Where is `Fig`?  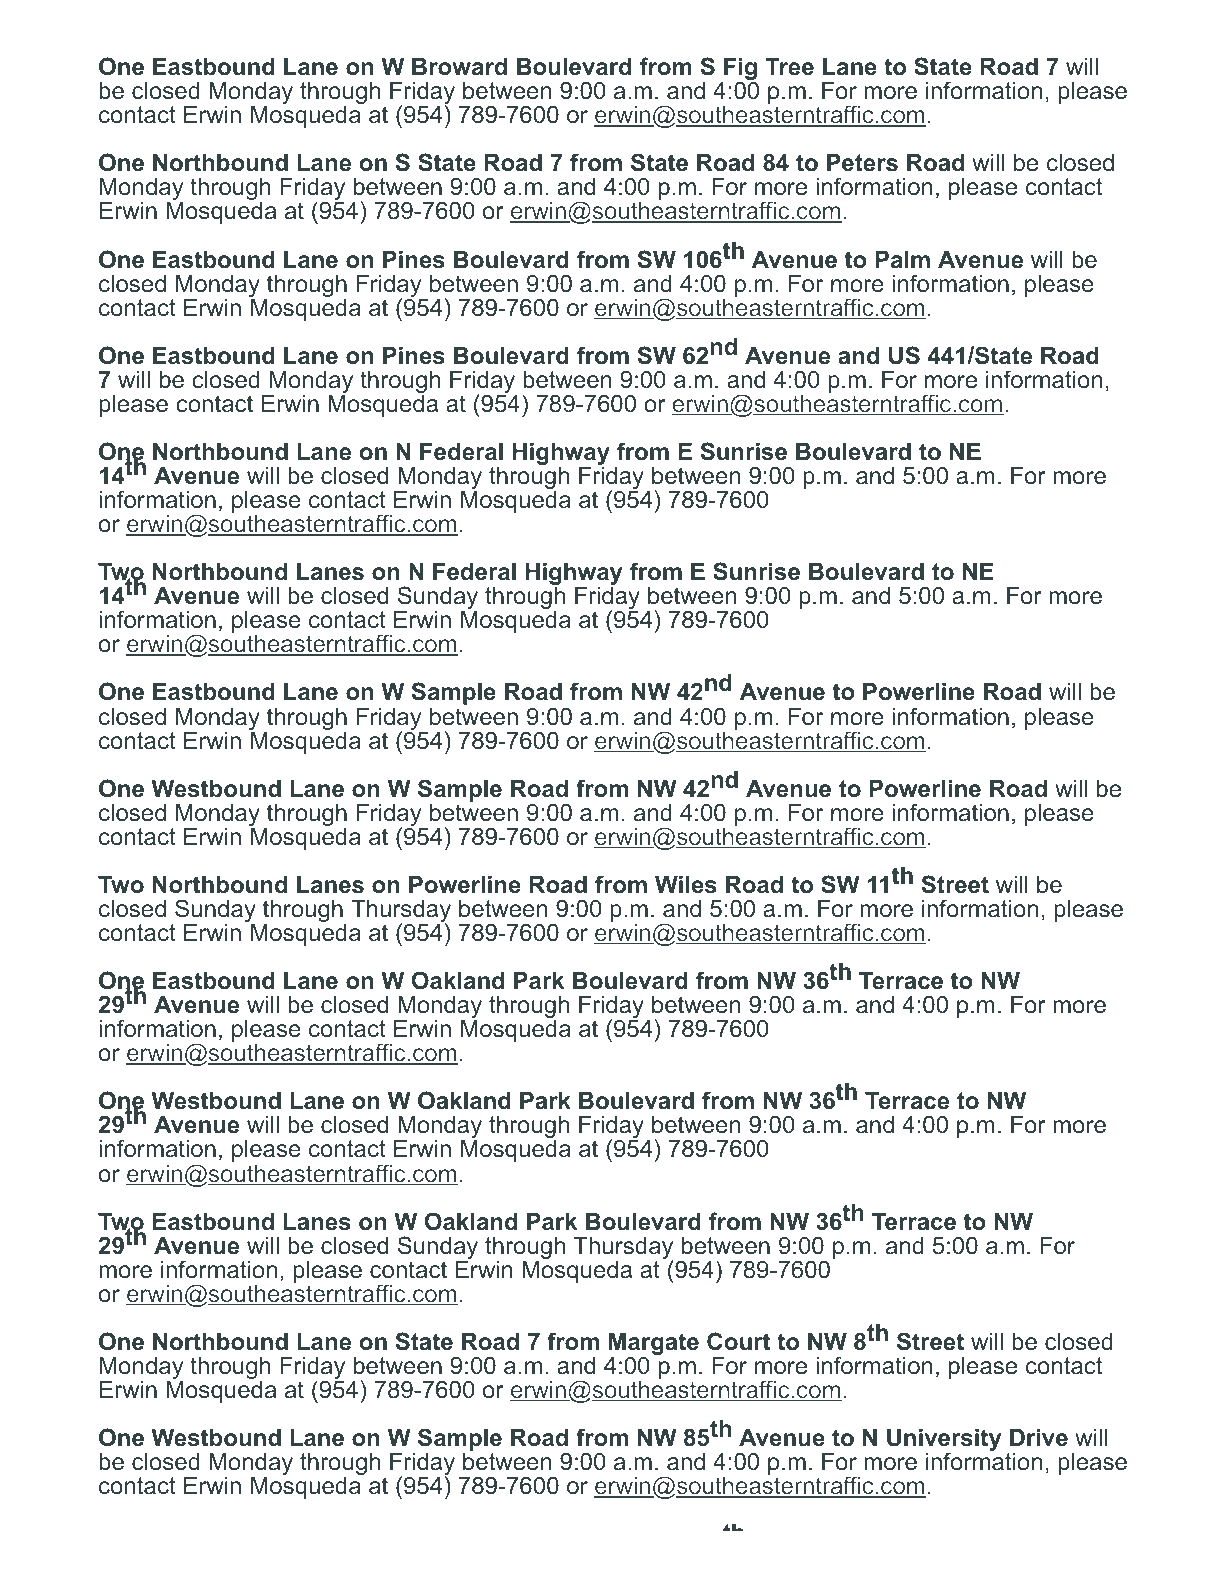
Fig is located at coordinates (739, 70).
